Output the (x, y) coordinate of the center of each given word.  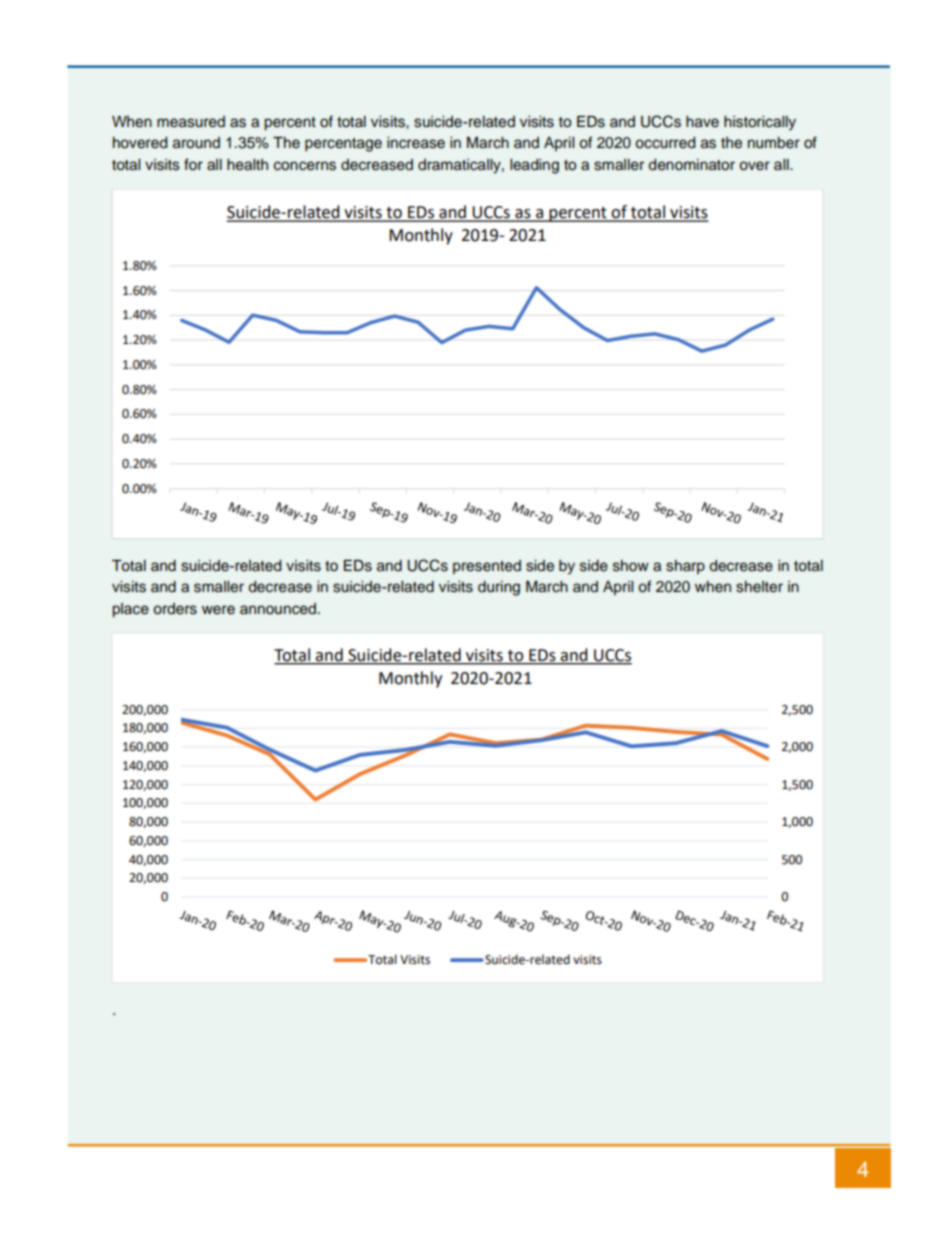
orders (175, 609)
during (499, 588)
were (218, 609)
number (774, 143)
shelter (759, 587)
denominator (691, 165)
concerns (305, 166)
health (247, 165)
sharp (685, 567)
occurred (665, 143)
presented (487, 567)
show (631, 566)
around (196, 143)
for (193, 164)
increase (416, 143)
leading (534, 166)
